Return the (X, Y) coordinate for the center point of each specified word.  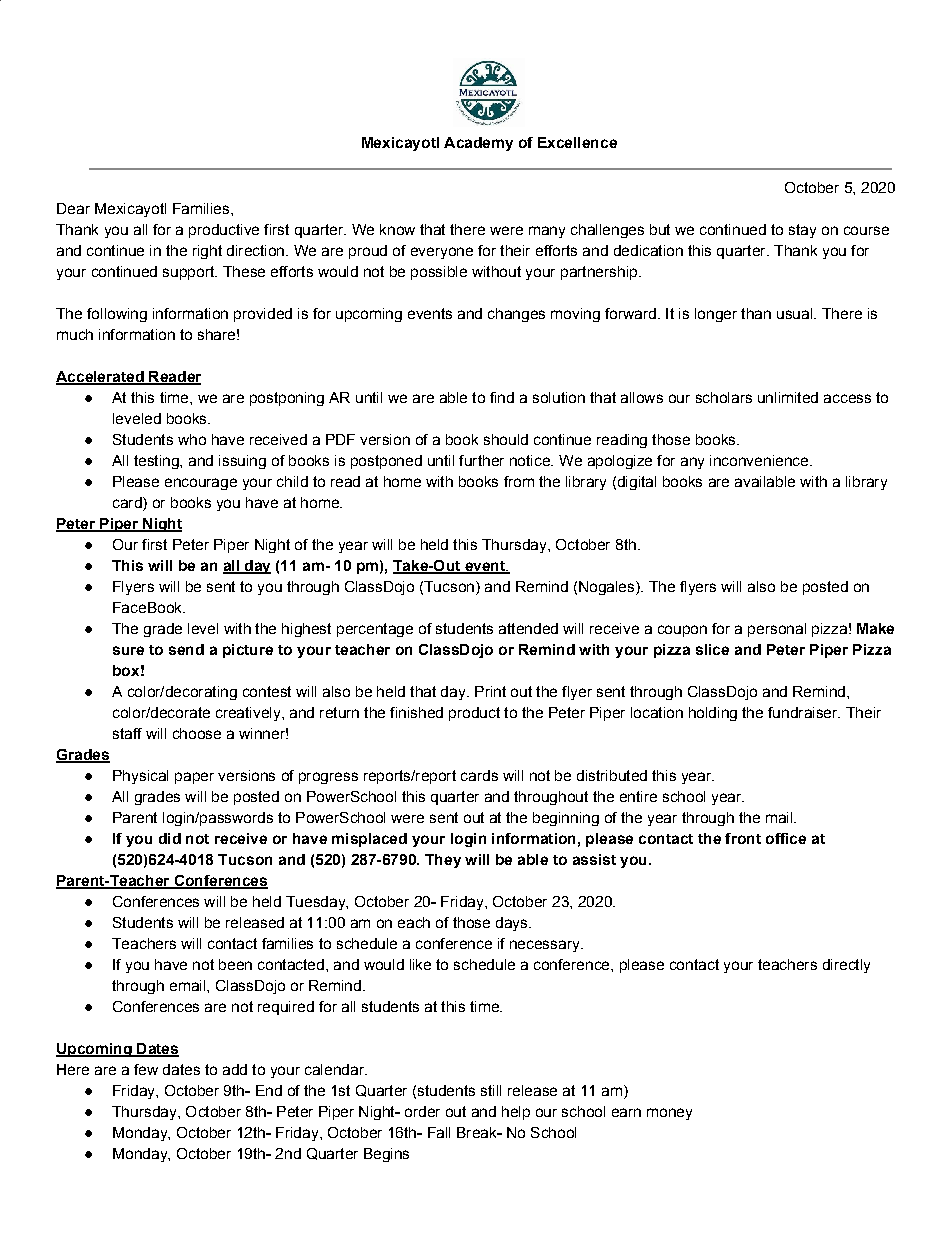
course (866, 230)
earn (626, 1112)
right (207, 252)
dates (181, 1069)
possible (439, 273)
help (516, 1113)
